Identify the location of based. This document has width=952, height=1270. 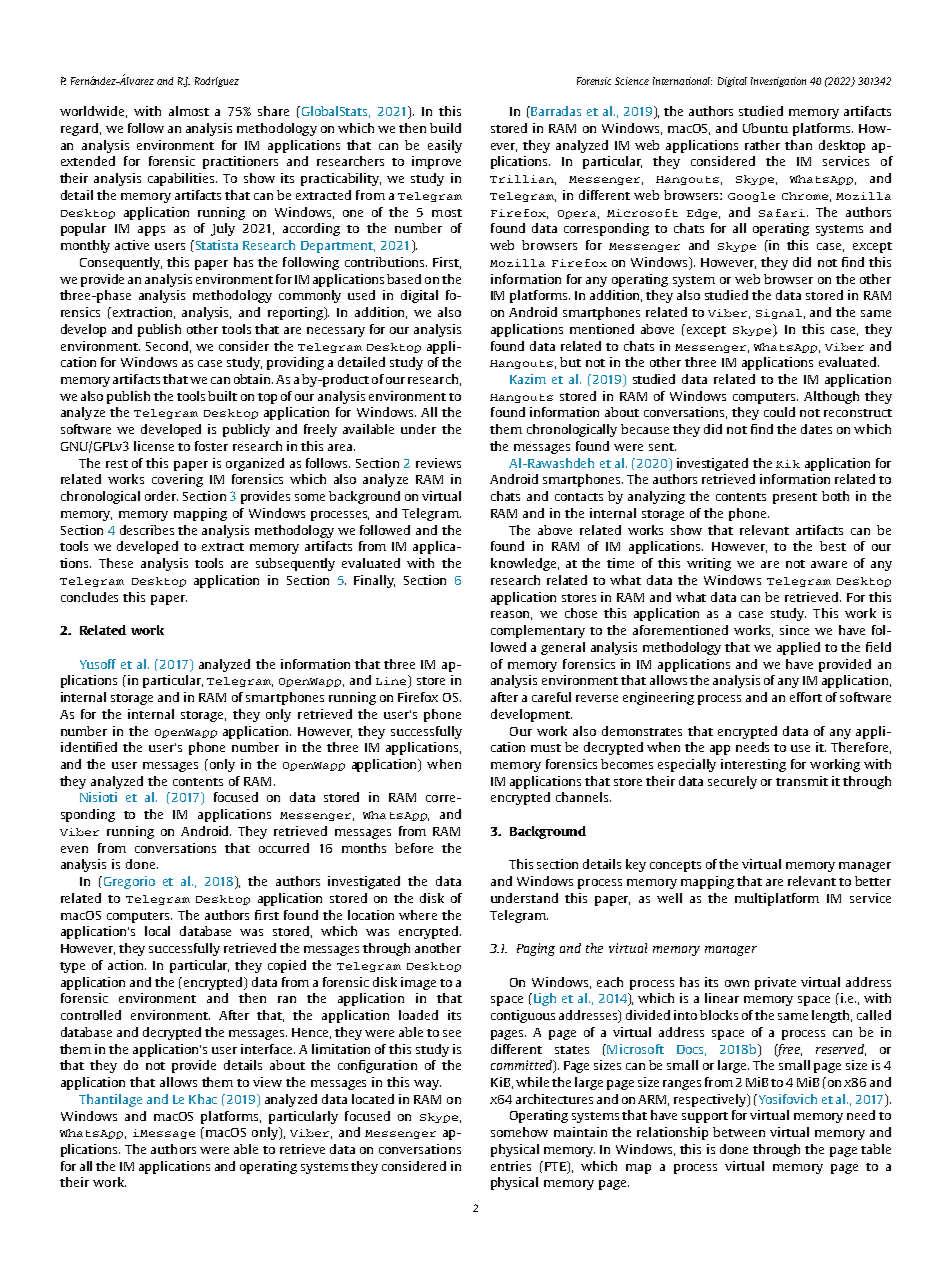
(404, 279).
